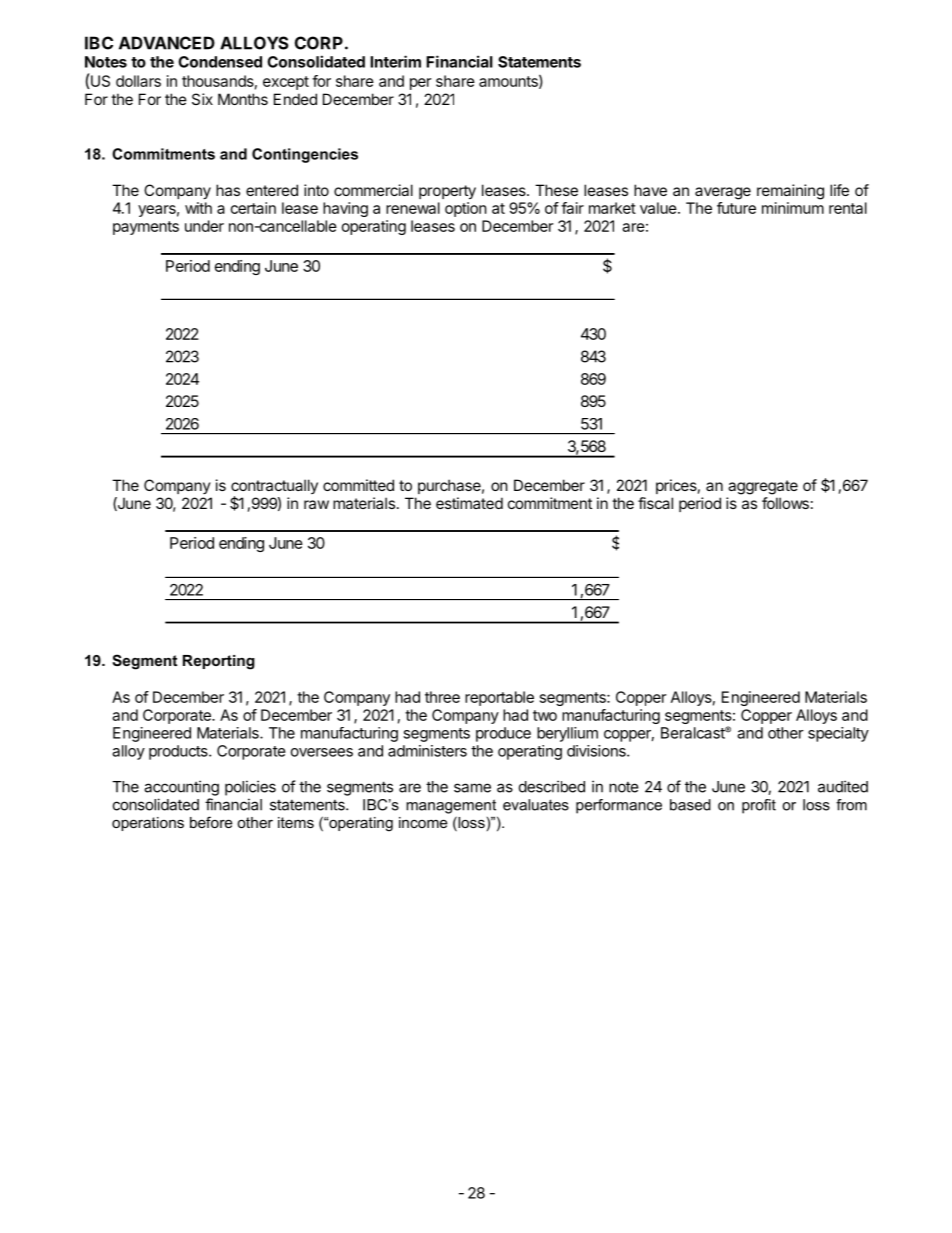 Image resolution: width=952 pixels, height=1233 pixels. What do you see at coordinates (395, 61) in the screenshot?
I see `Interim` at bounding box center [395, 61].
